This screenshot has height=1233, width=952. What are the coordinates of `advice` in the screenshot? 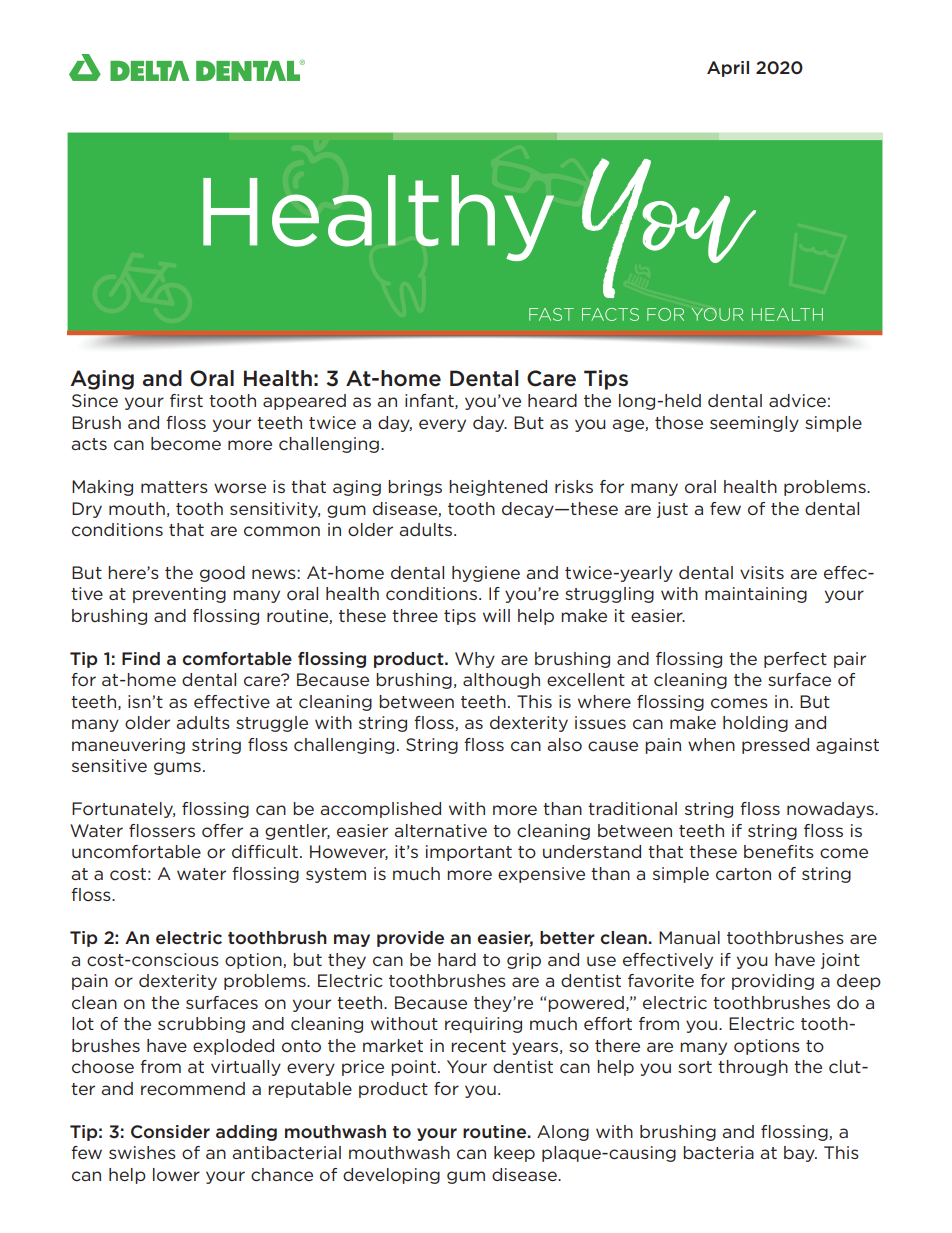 It's located at (797, 400).
